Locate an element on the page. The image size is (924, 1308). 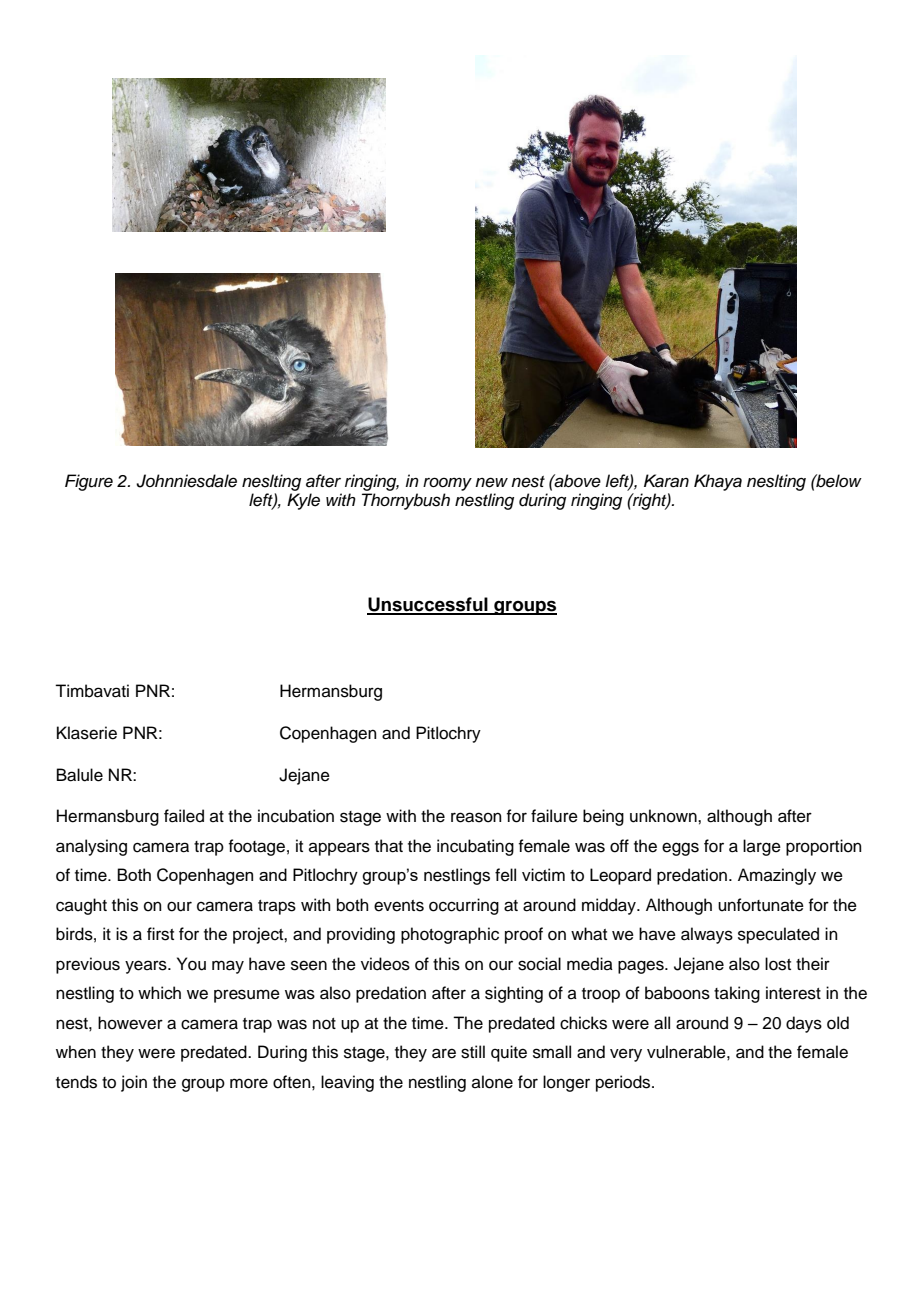
reason is located at coordinates (476, 817).
